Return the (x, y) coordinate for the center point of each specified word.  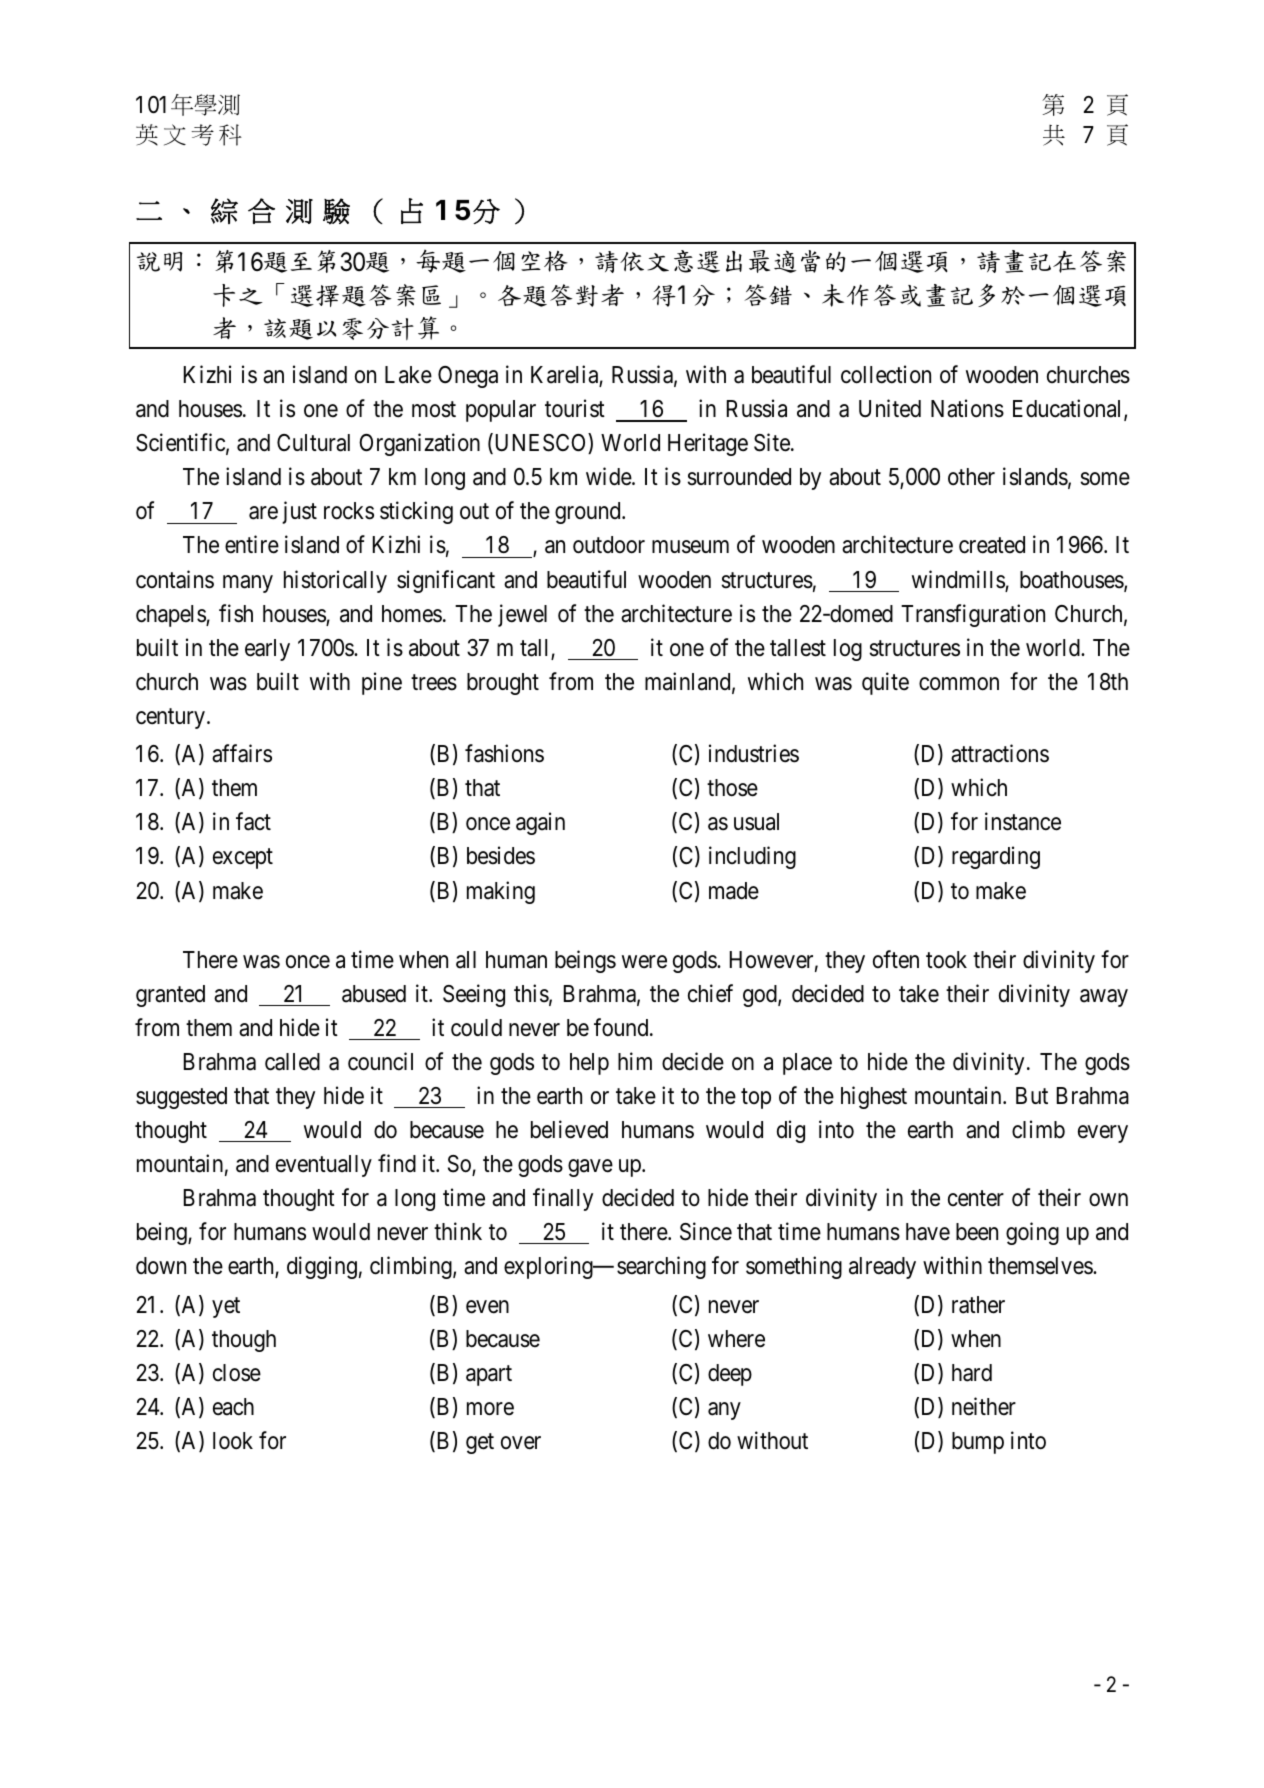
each (233, 1407)
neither (984, 1406)
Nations (967, 409)
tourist (575, 409)
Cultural (313, 443)
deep (730, 1375)
